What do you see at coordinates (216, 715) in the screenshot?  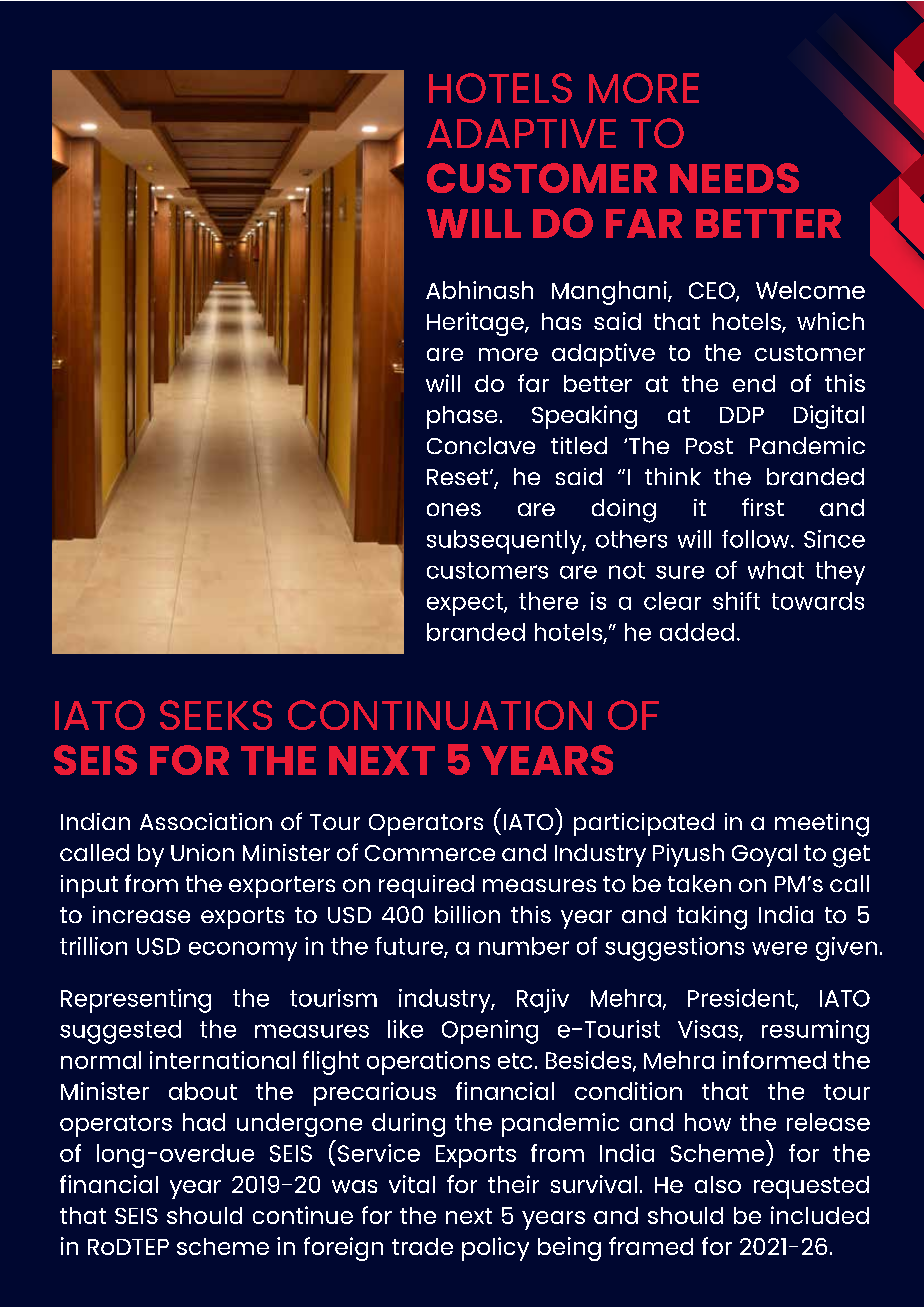 I see `SEEKS` at bounding box center [216, 715].
